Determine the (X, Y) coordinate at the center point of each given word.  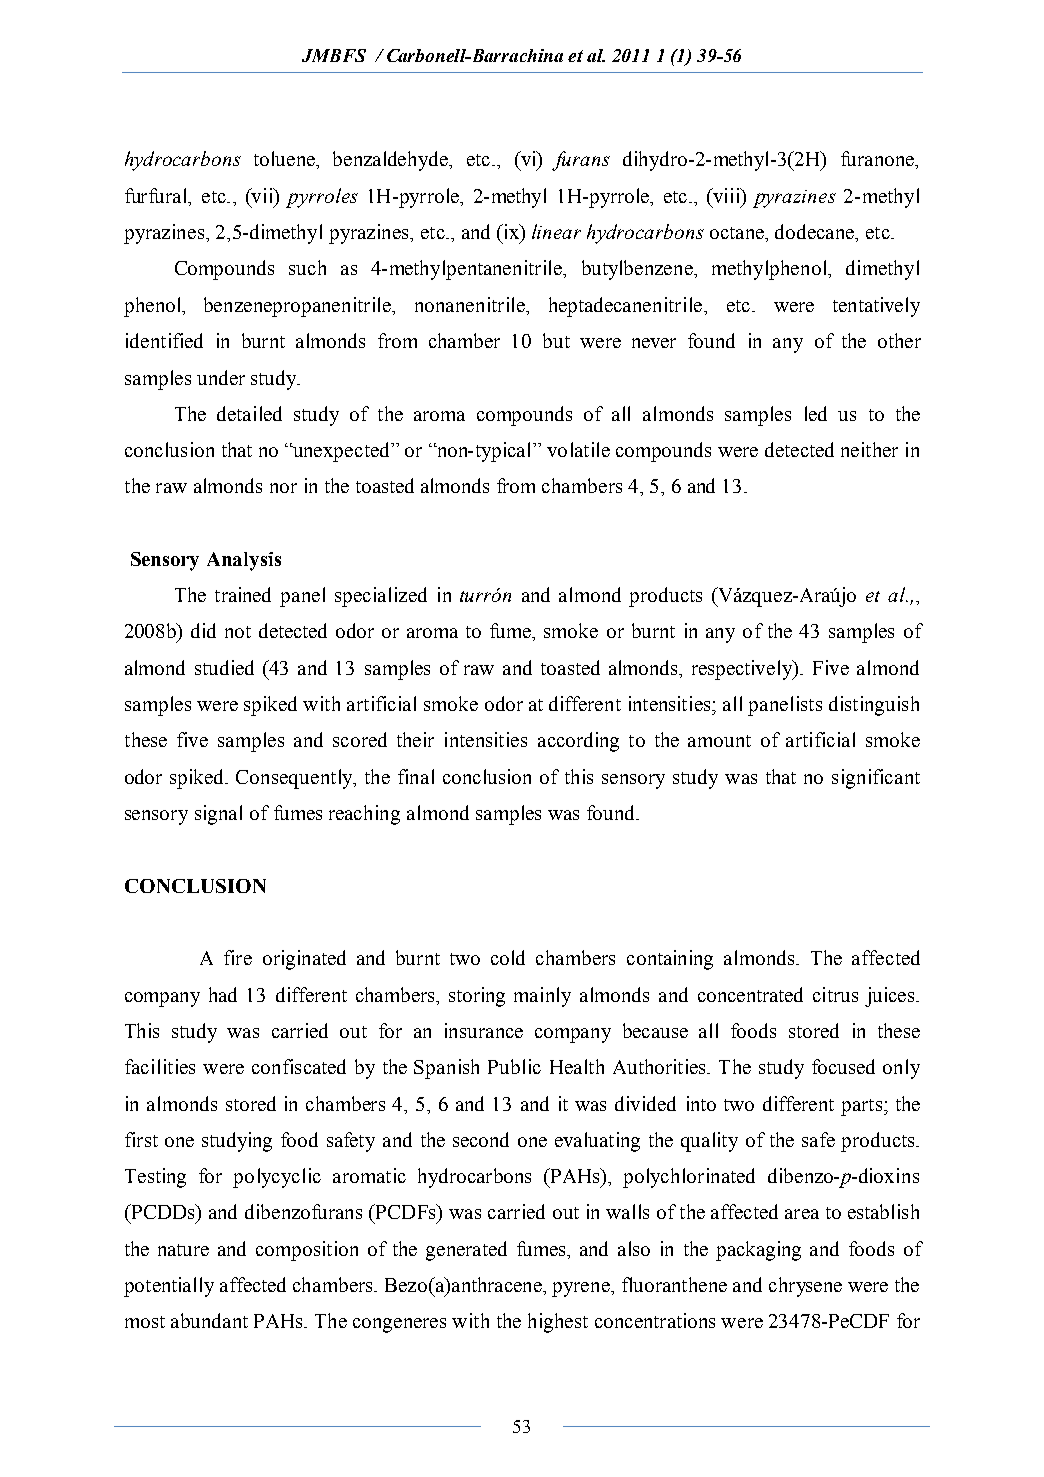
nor (283, 488)
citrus (835, 994)
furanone (878, 158)
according (578, 742)
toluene (285, 158)
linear (556, 231)
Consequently (295, 779)
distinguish (874, 706)
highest (558, 1323)
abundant (209, 1320)
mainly (542, 997)
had (223, 994)
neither (869, 449)
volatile (578, 449)
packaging (758, 1251)
